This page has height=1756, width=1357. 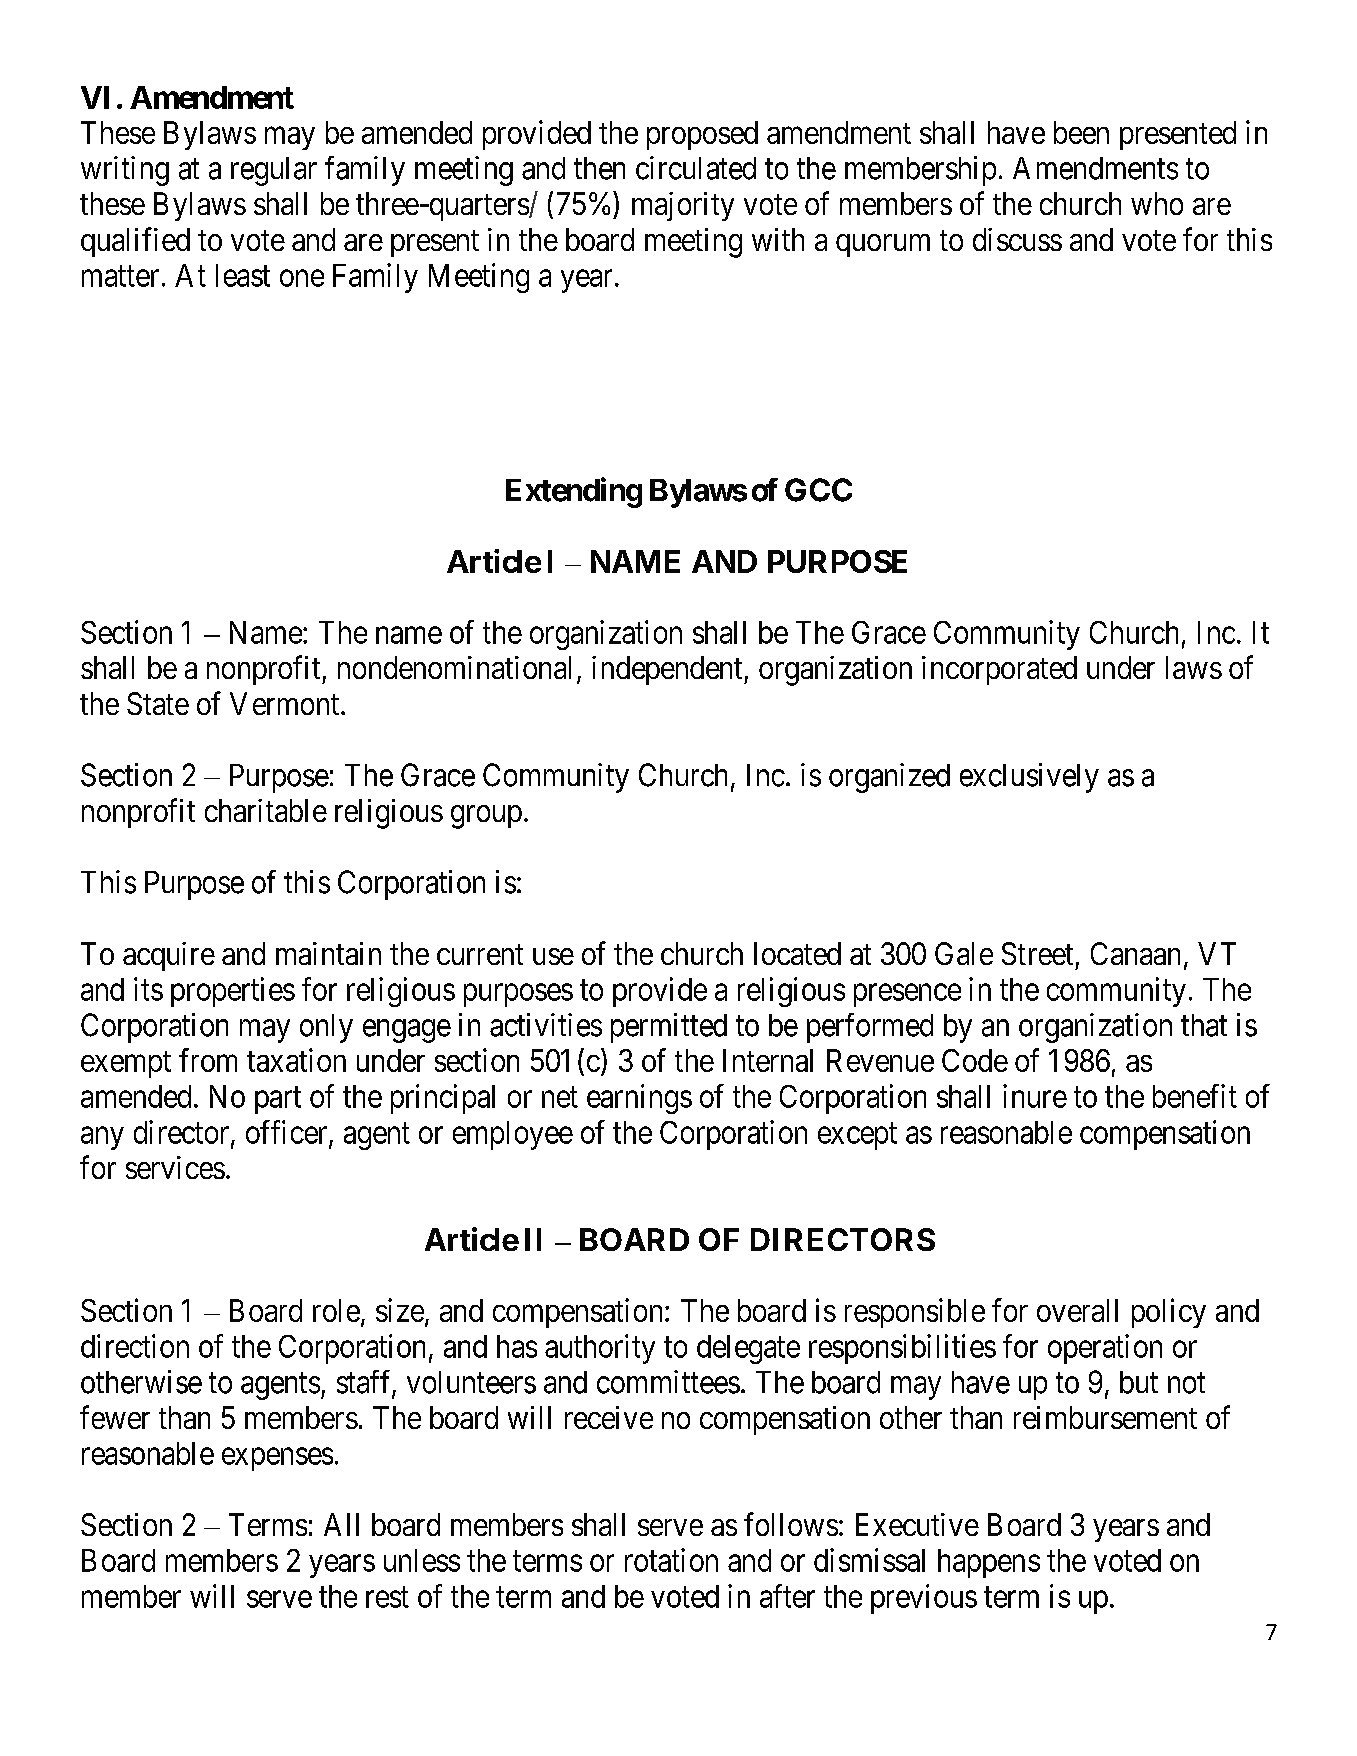 I want to click on been, so click(x=1081, y=132).
